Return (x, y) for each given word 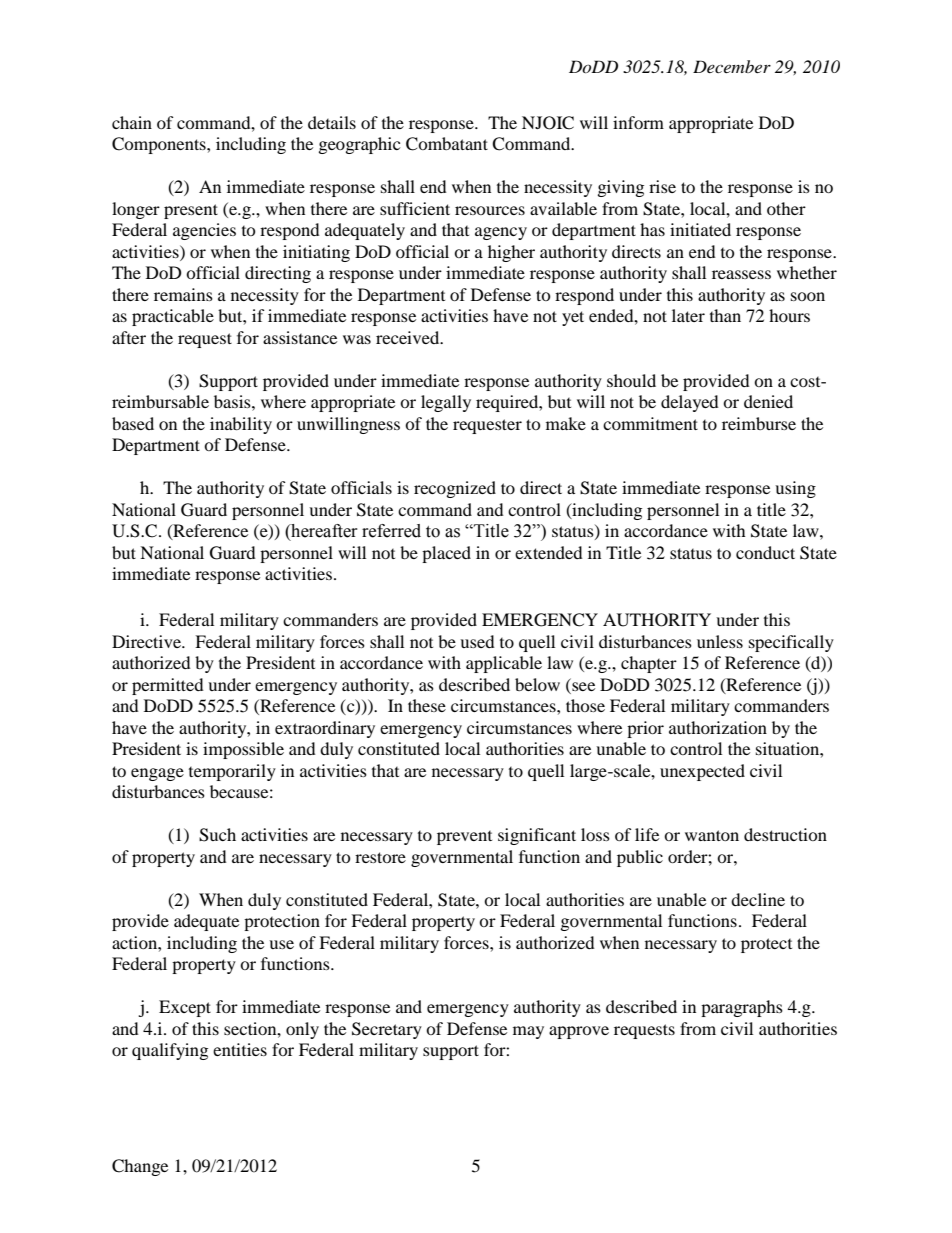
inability (241, 425)
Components (160, 145)
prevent (464, 838)
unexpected (702, 772)
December (732, 66)
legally (446, 403)
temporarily (232, 772)
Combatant (447, 144)
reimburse (759, 423)
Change (140, 1167)
